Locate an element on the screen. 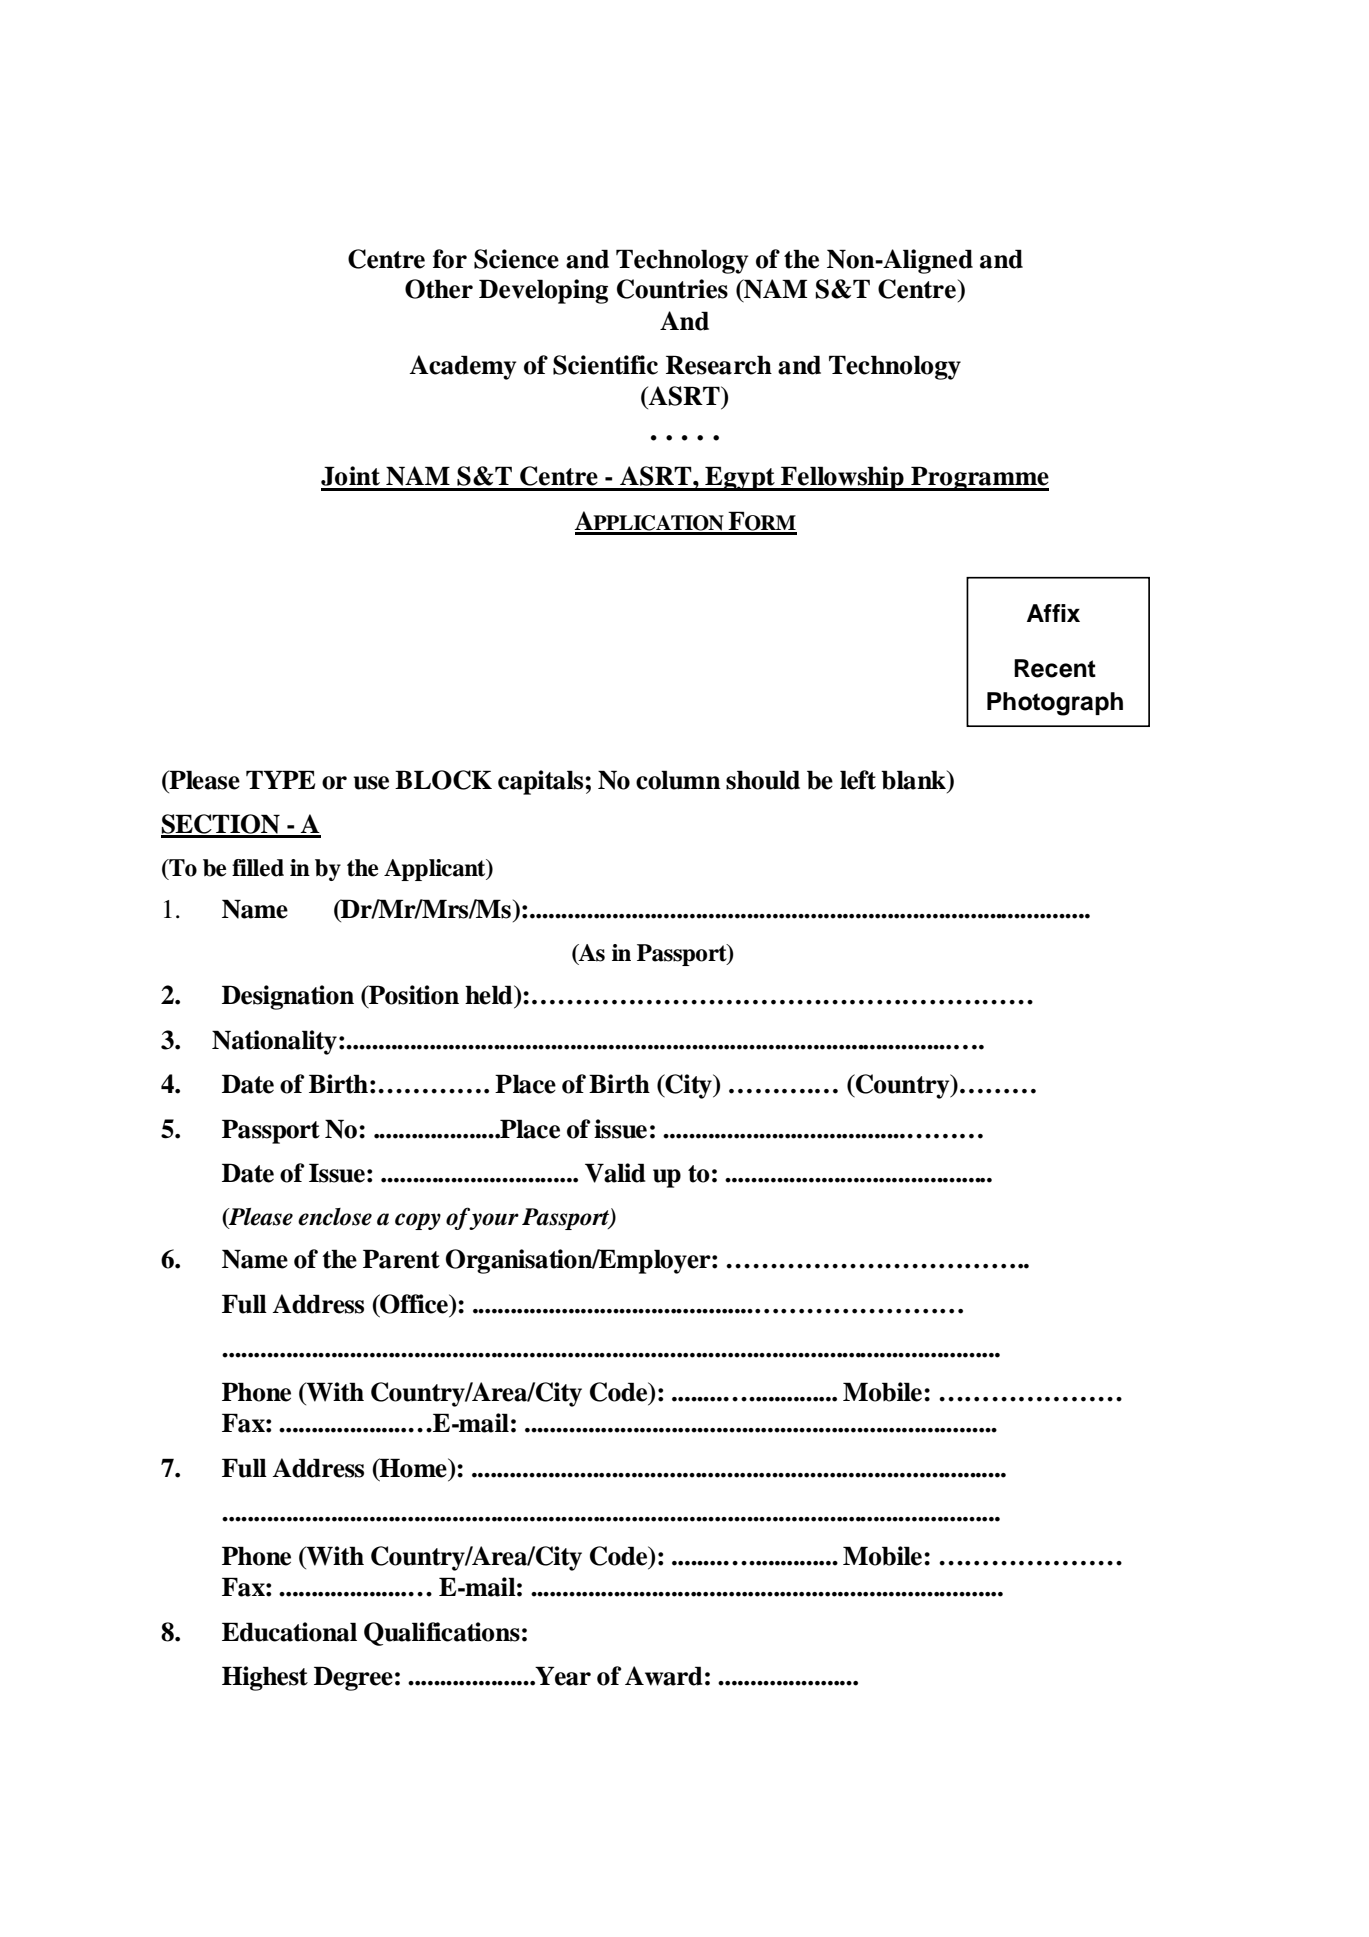 This screenshot has height=1937, width=1369. Qualifications is located at coordinates (442, 1634).
